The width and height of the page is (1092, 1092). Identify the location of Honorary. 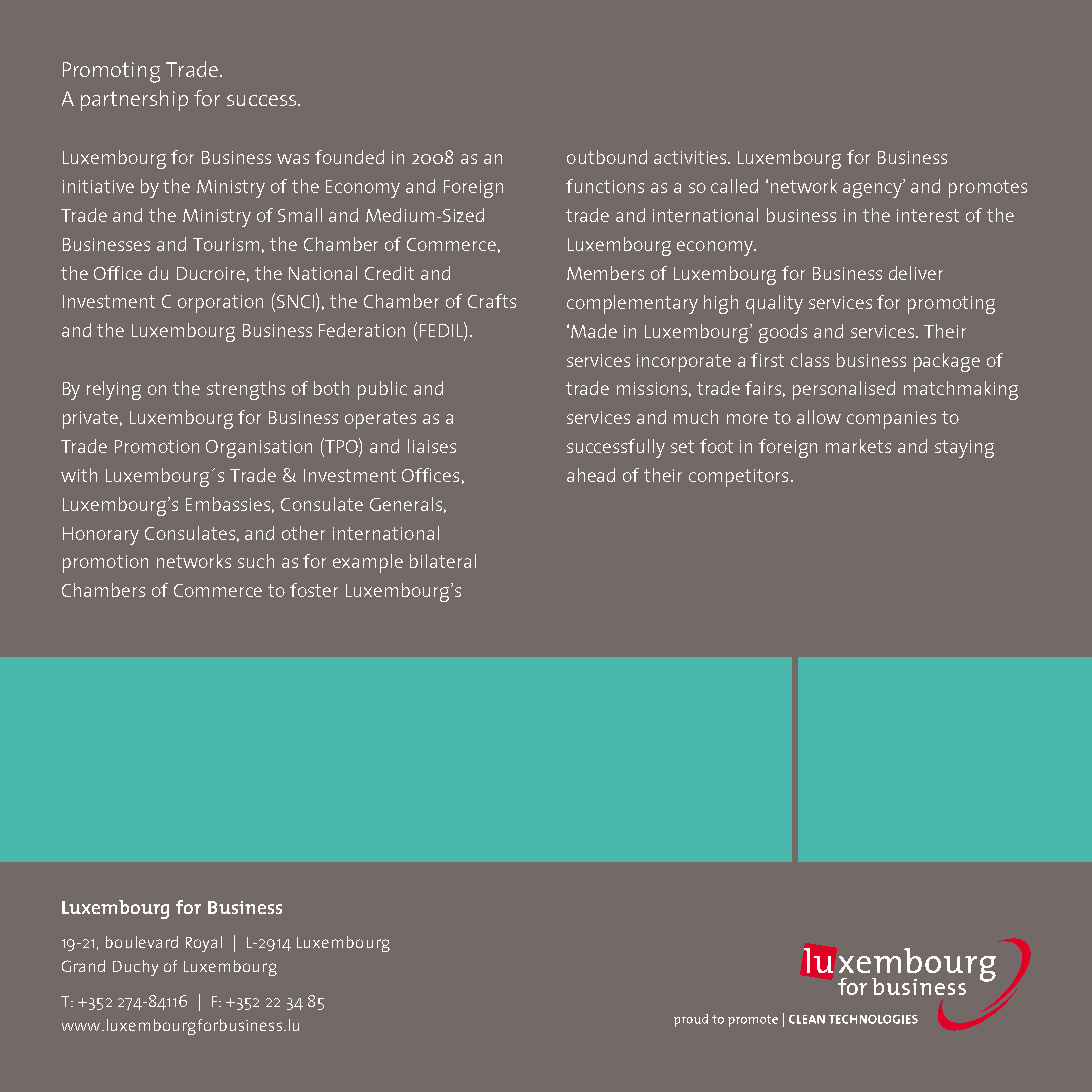
(101, 536).
